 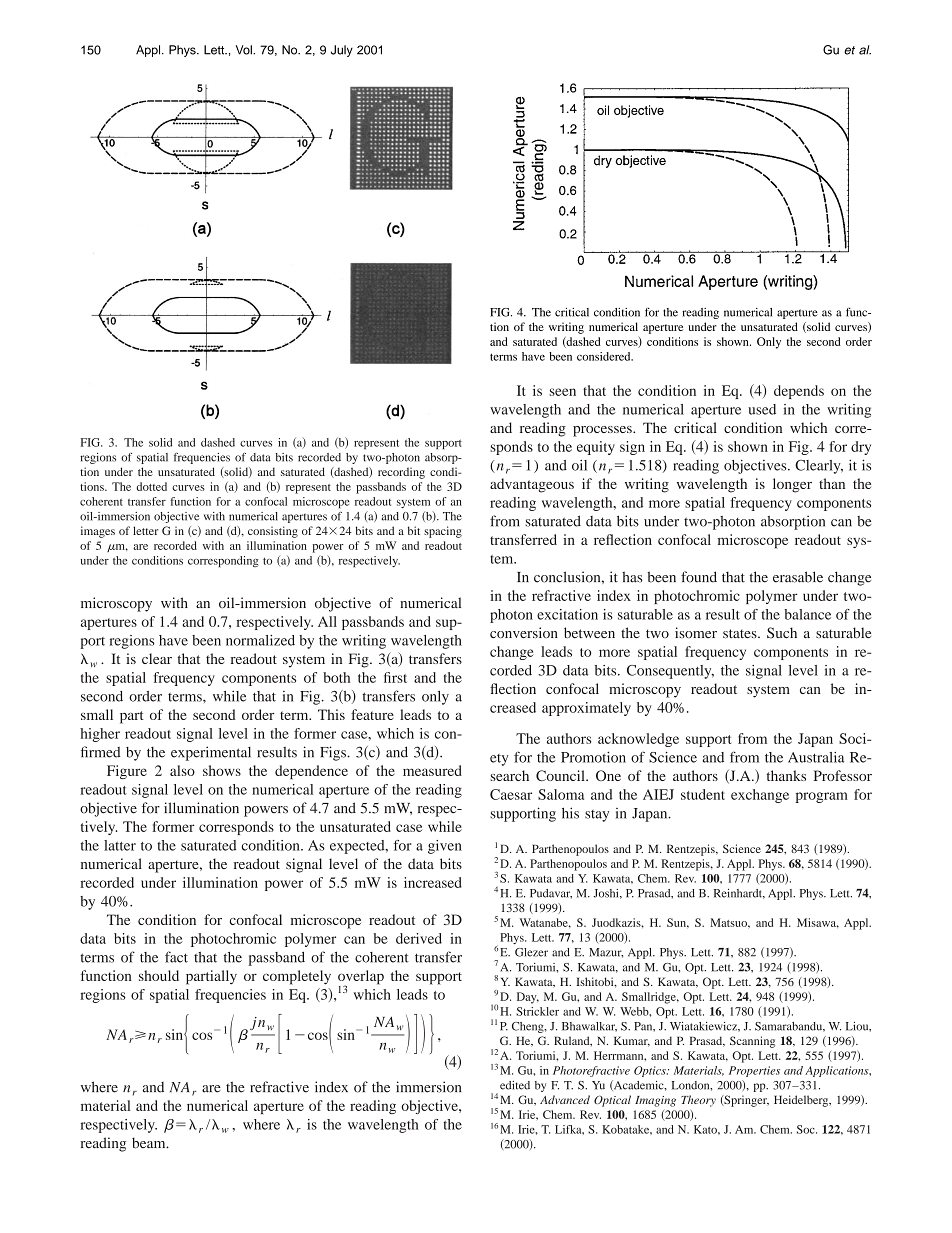 What do you see at coordinates (245, 50) in the image?
I see `Vol` at bounding box center [245, 50].
